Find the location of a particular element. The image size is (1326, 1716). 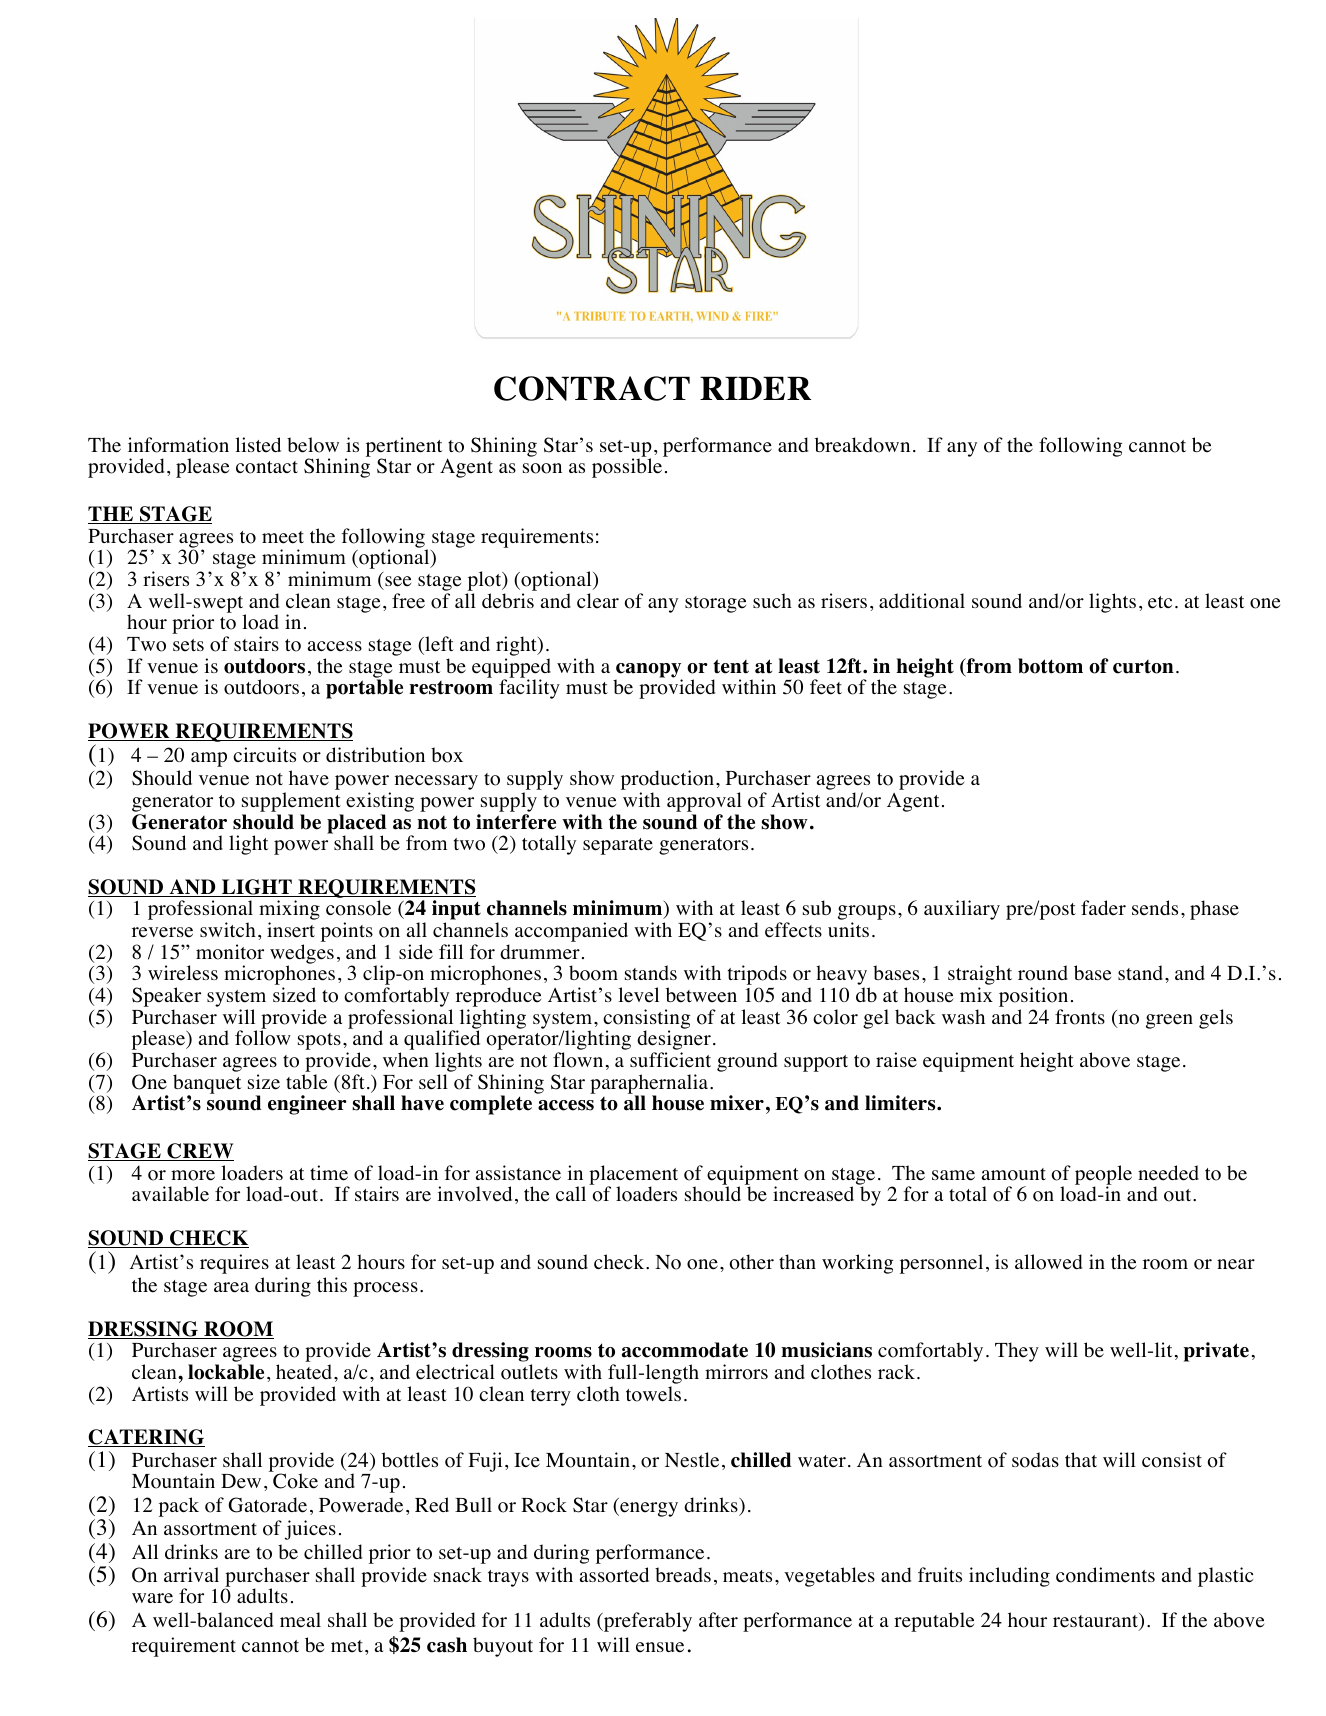

approval is located at coordinates (704, 802).
